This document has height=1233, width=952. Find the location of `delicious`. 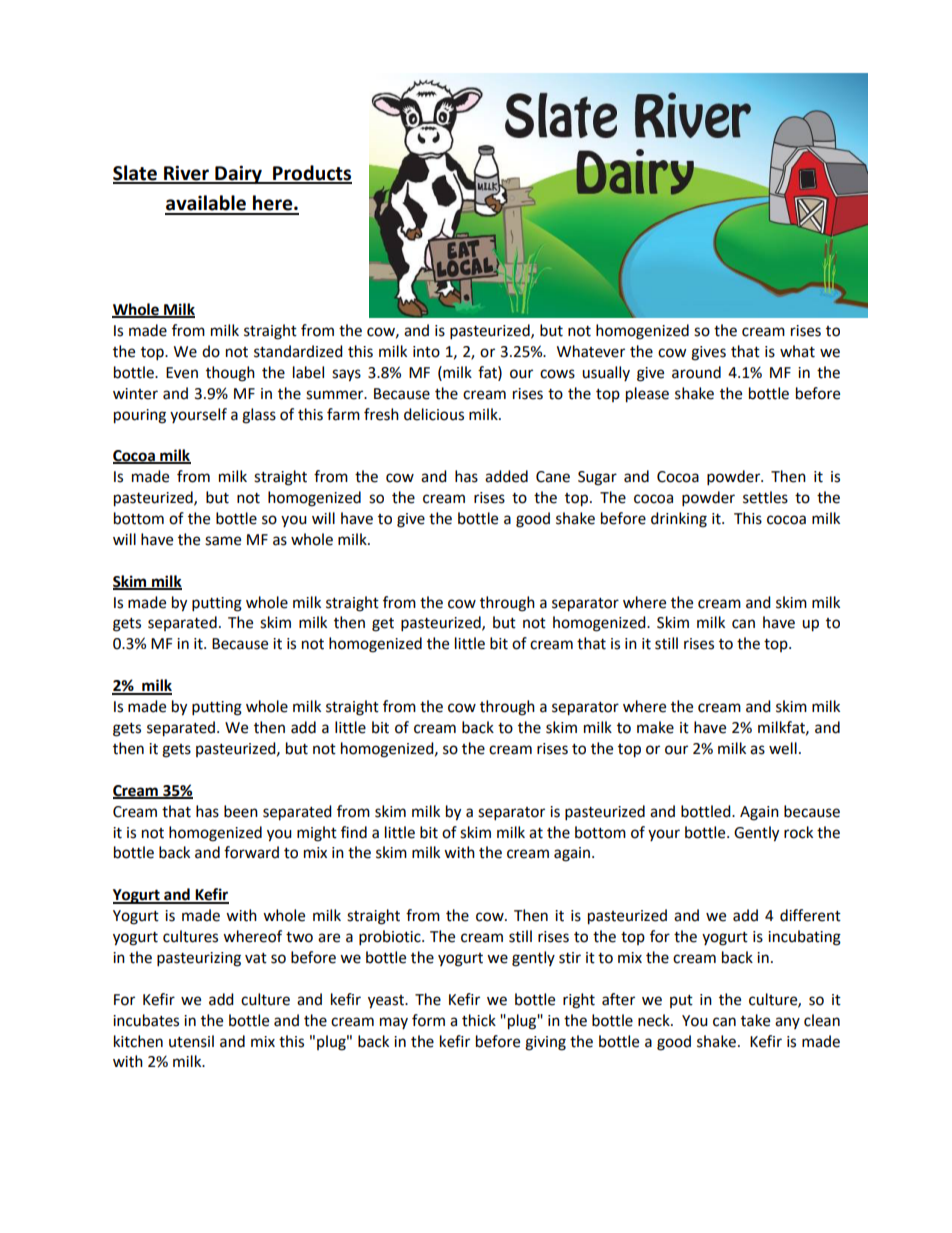

delicious is located at coordinates (434, 414).
